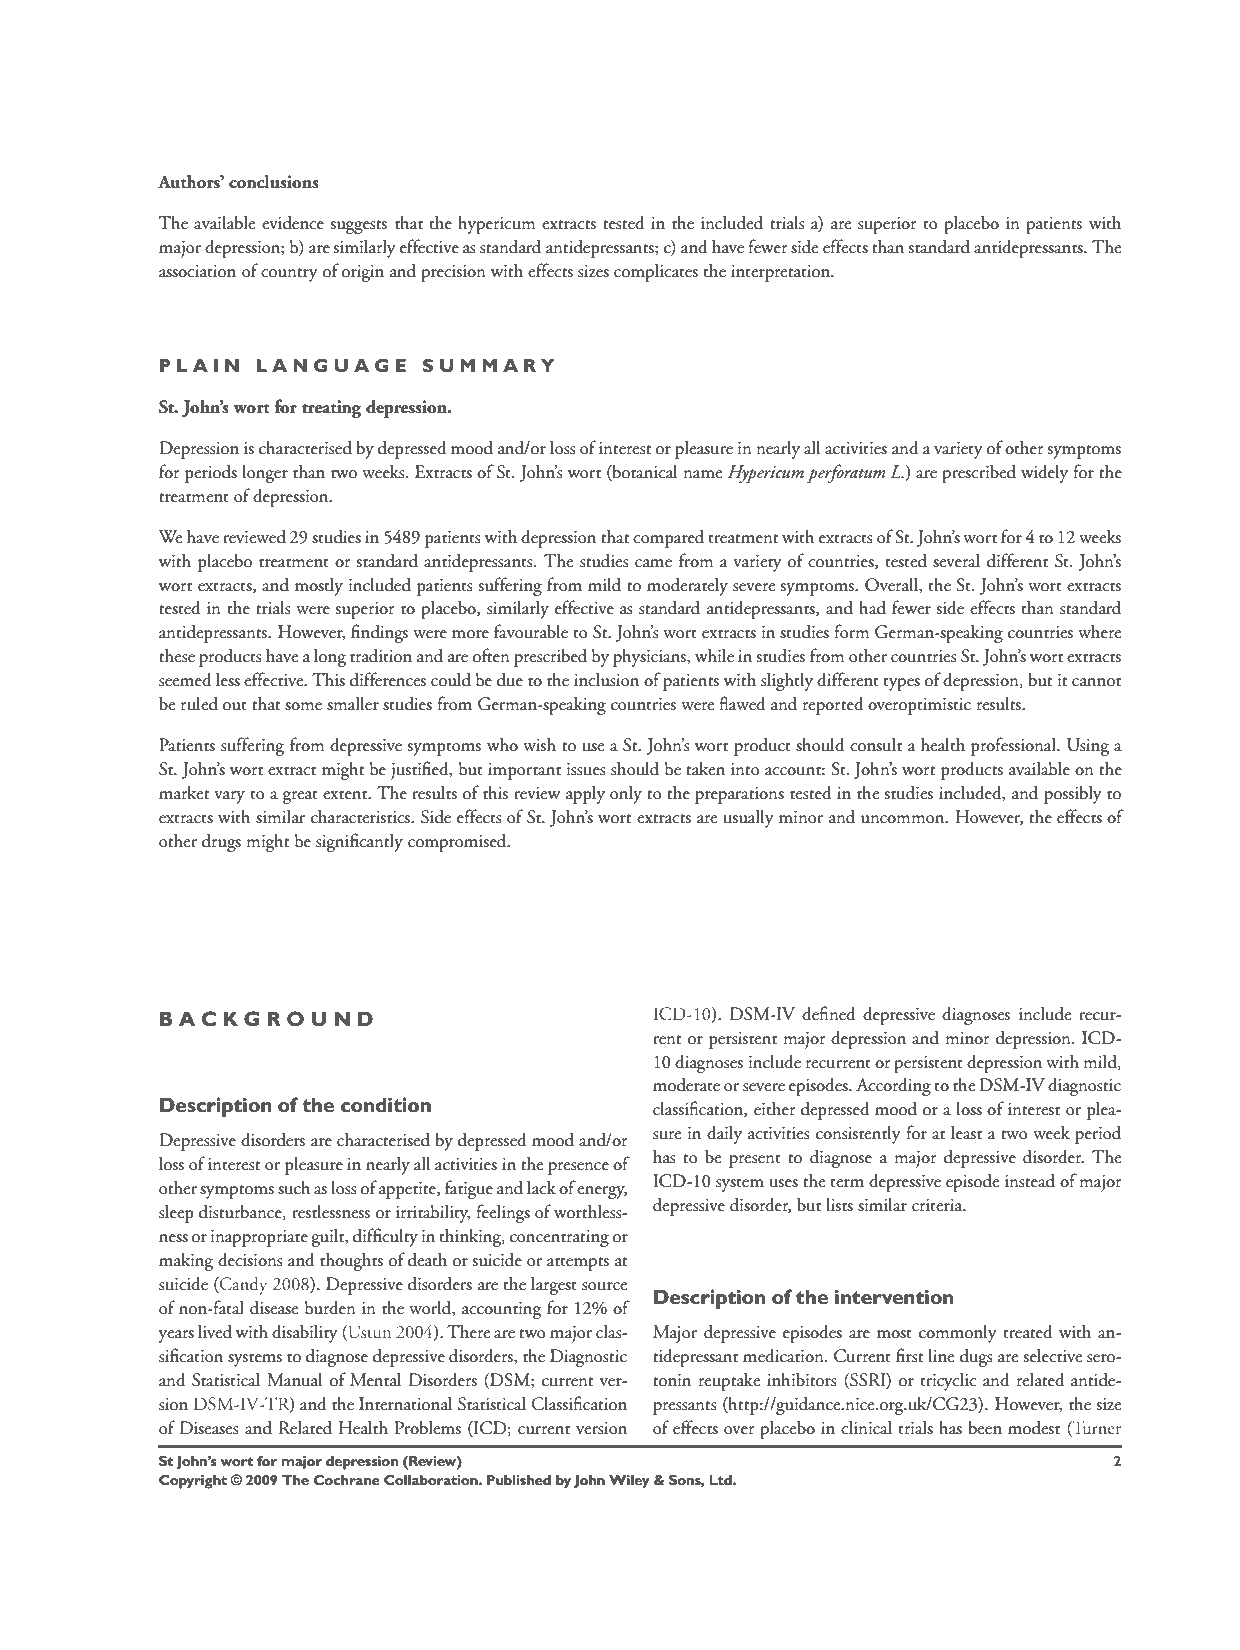 Image resolution: width=1240 pixels, height=1650 pixels. Describe the element at coordinates (629, 1482) in the document. I see `Wiley` at that location.
